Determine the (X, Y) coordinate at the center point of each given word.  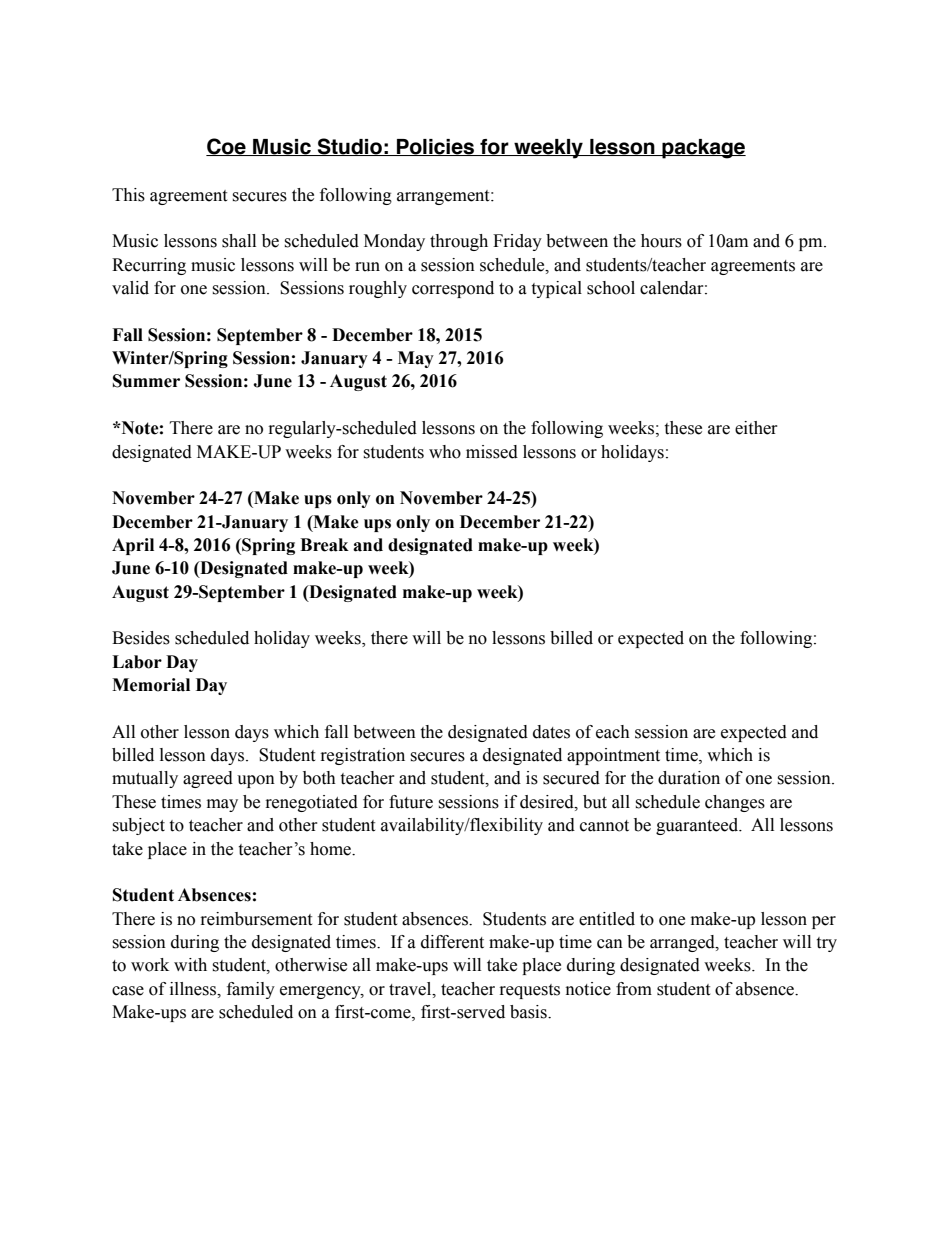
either (756, 428)
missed (492, 452)
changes (735, 803)
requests (530, 991)
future (411, 802)
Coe (227, 147)
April (133, 546)
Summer (146, 381)
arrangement (444, 197)
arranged (683, 943)
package (703, 149)
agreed (208, 779)
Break (324, 545)
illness (194, 989)
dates (551, 732)
